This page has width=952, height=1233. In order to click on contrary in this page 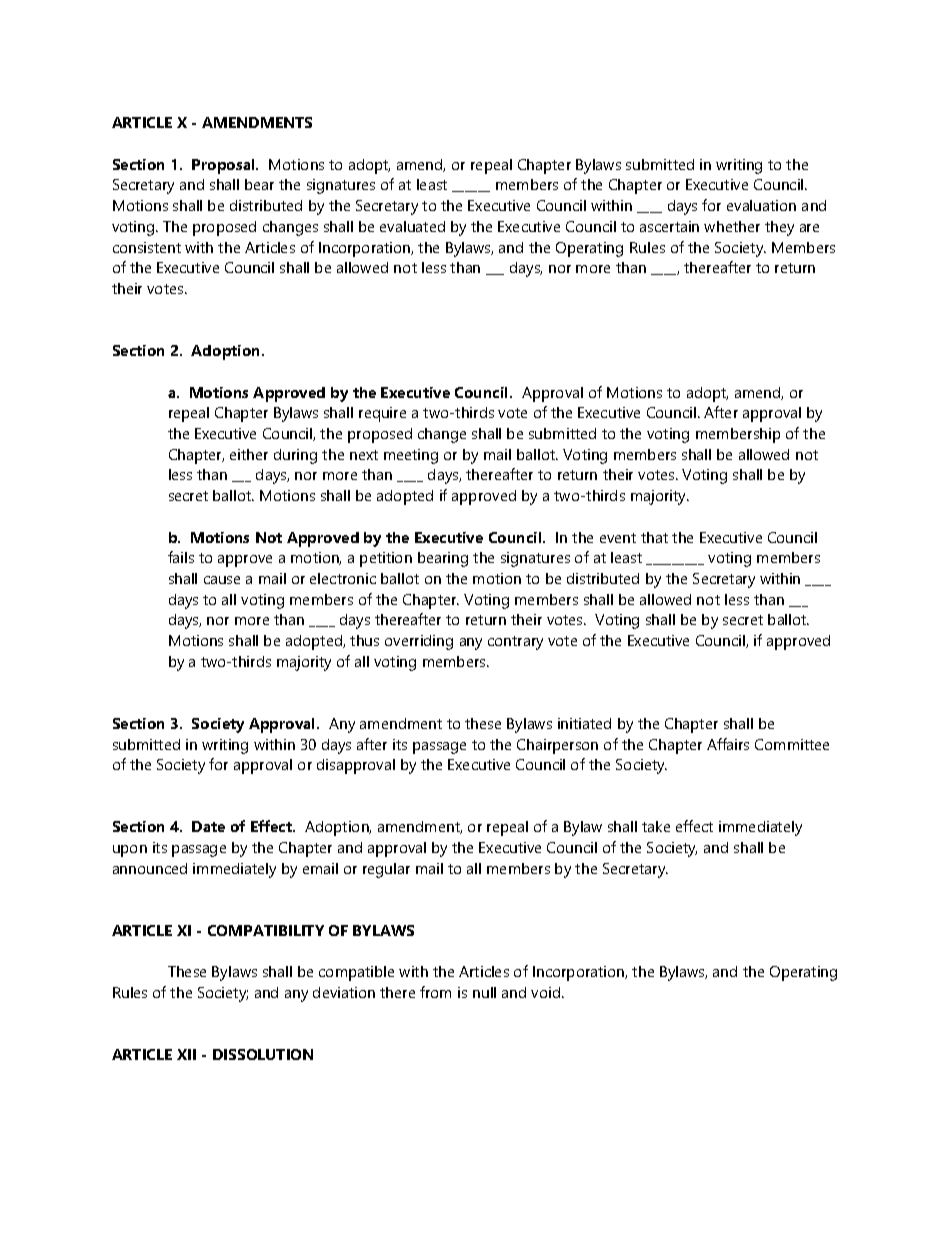, I will do `click(515, 643)`.
